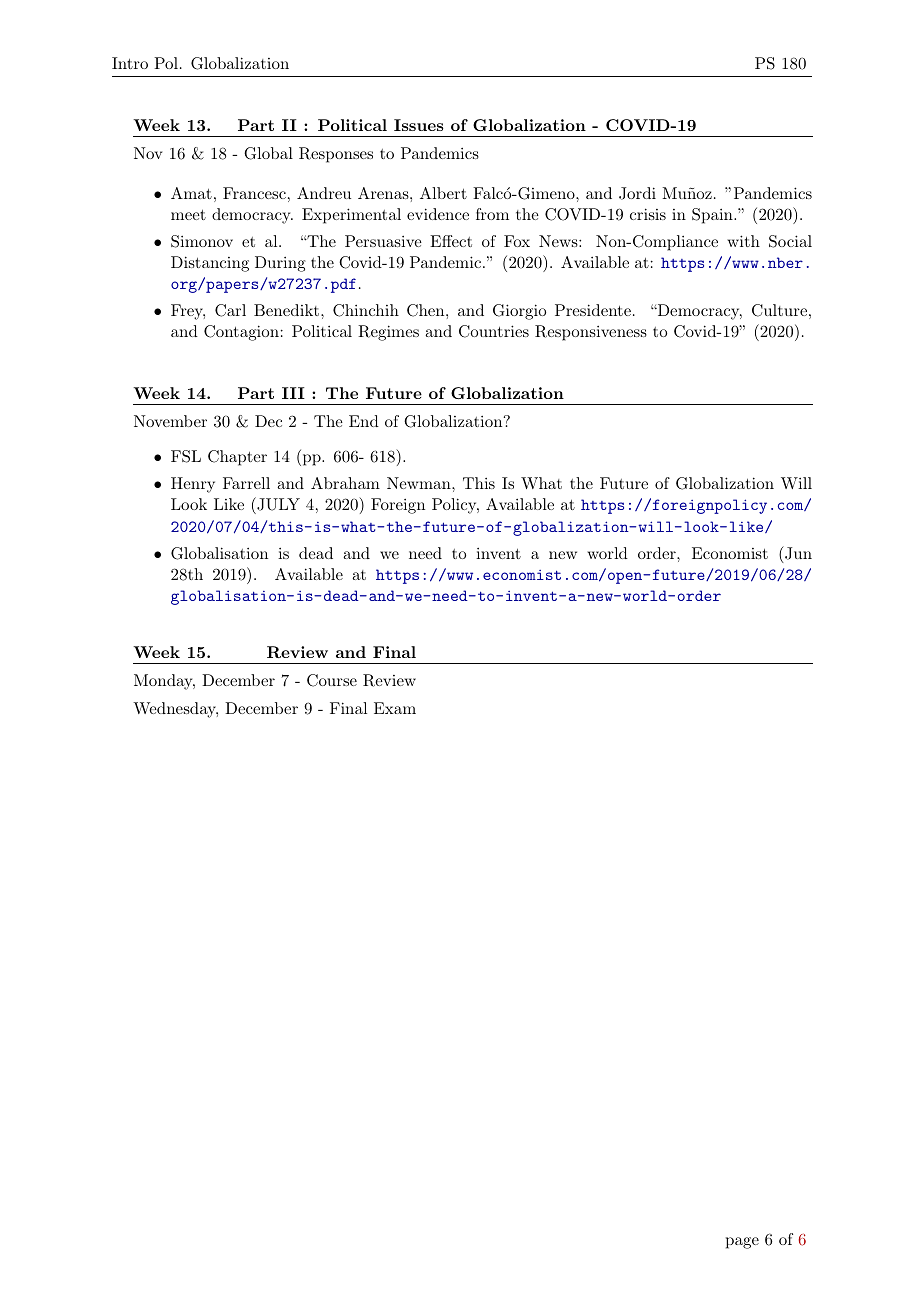 This image has height=1308, width=924. What do you see at coordinates (130, 63) in the image?
I see `Intro` at bounding box center [130, 63].
